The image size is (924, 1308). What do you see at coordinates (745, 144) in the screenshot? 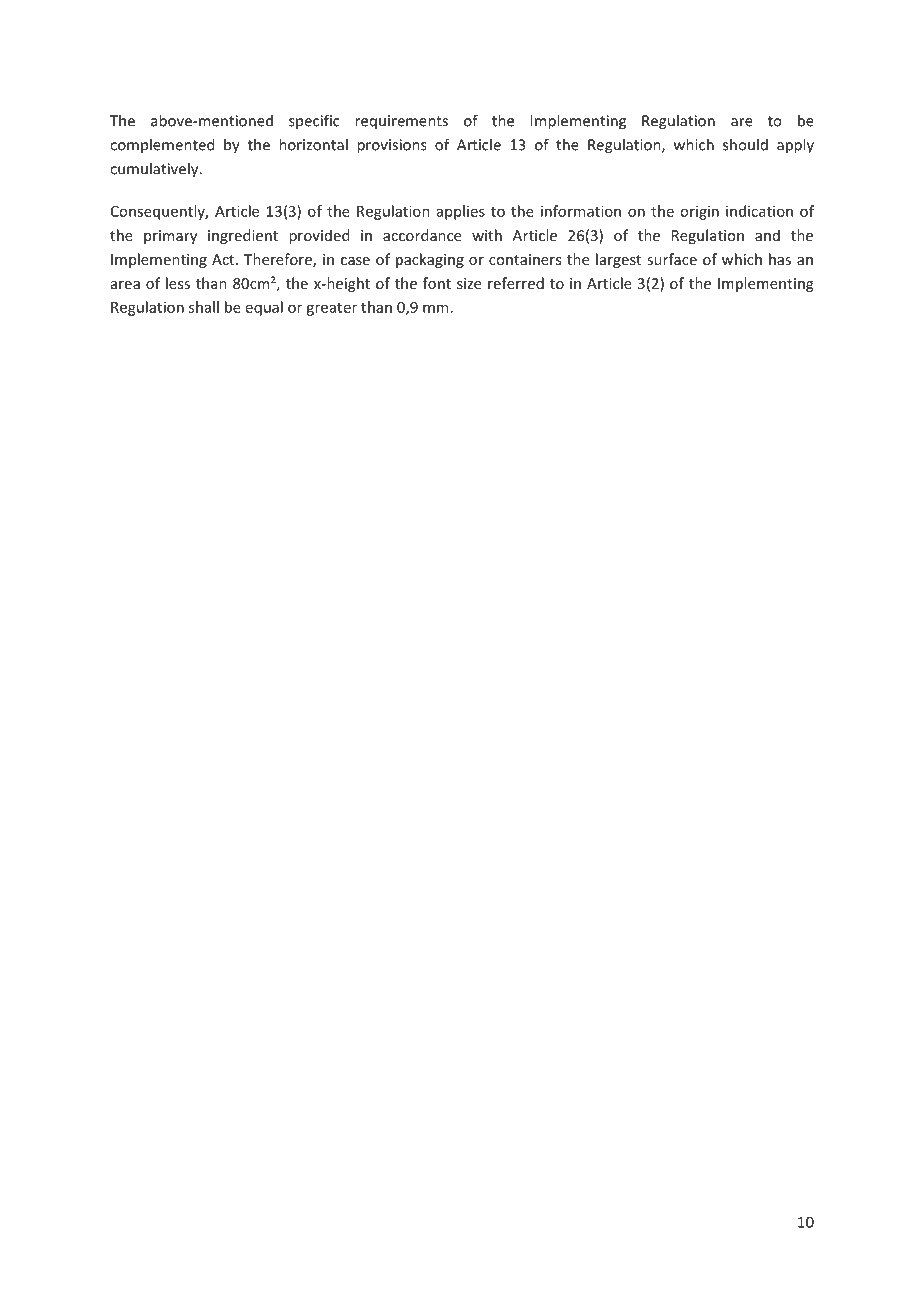
I see `should` at bounding box center [745, 144].
